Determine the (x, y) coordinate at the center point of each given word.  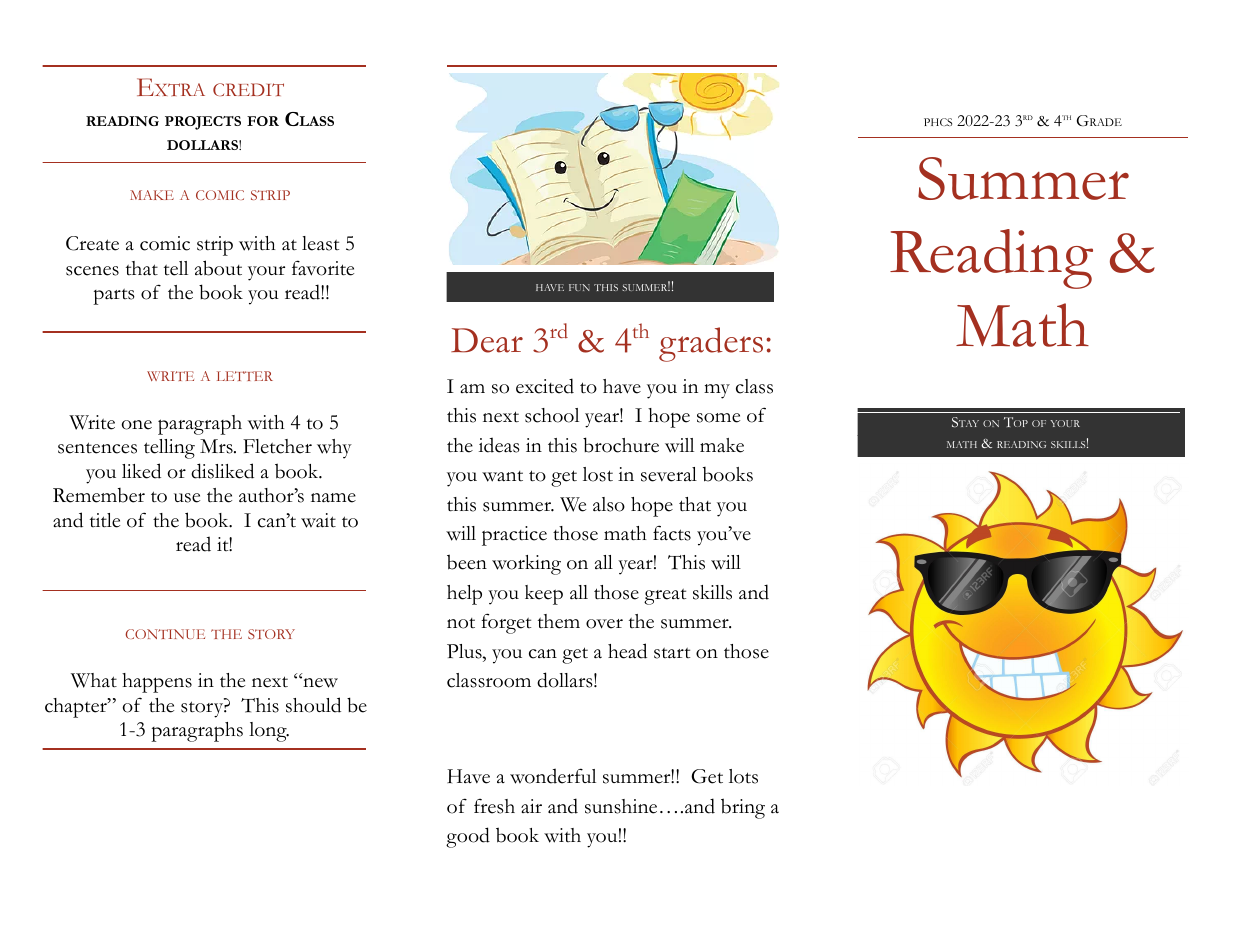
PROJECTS (203, 123)
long (269, 732)
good (468, 837)
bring (743, 808)
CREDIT (248, 89)
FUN (579, 287)
